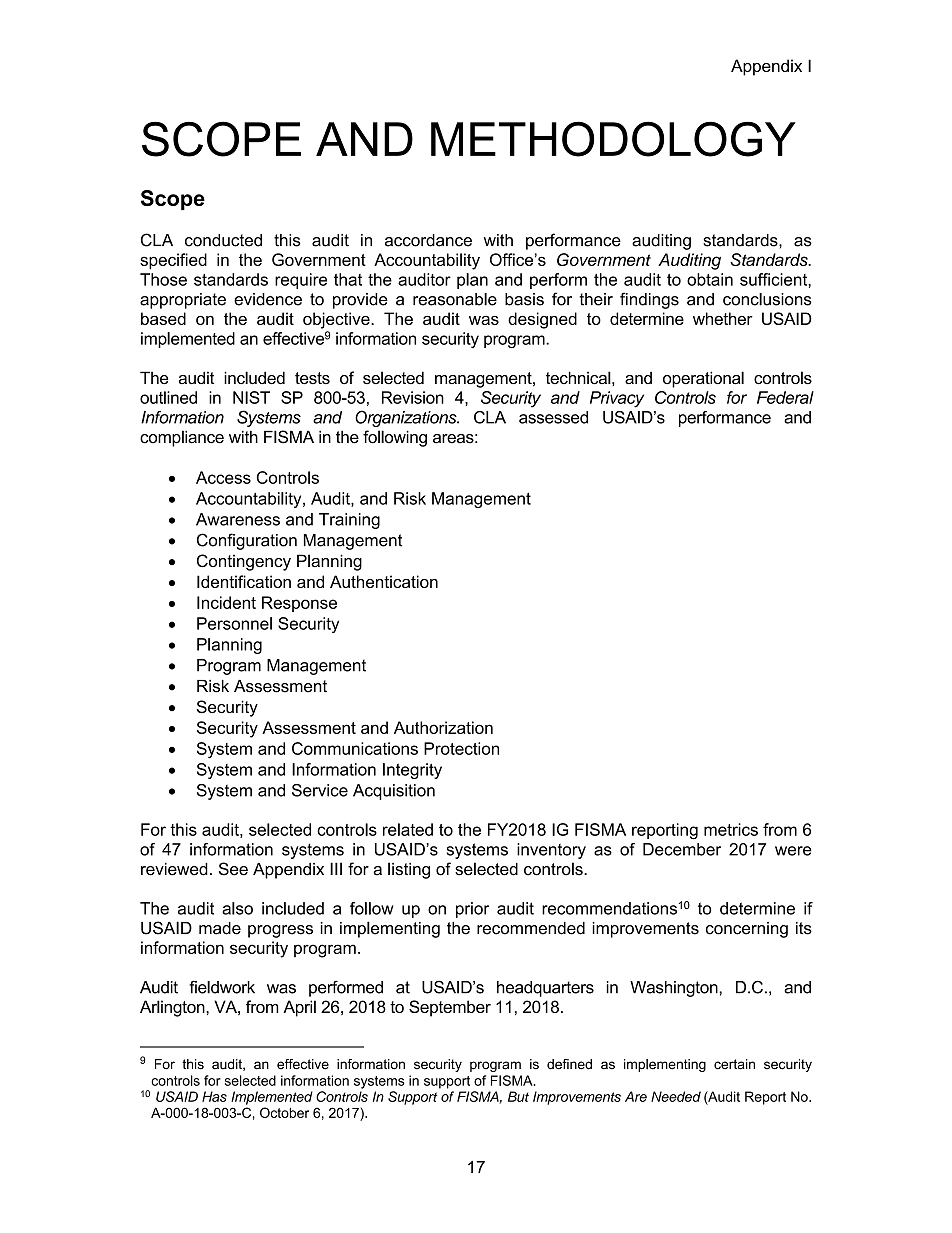 Image resolution: width=952 pixels, height=1233 pixels. Describe the element at coordinates (461, 748) in the page. I see `Protection` at that location.
